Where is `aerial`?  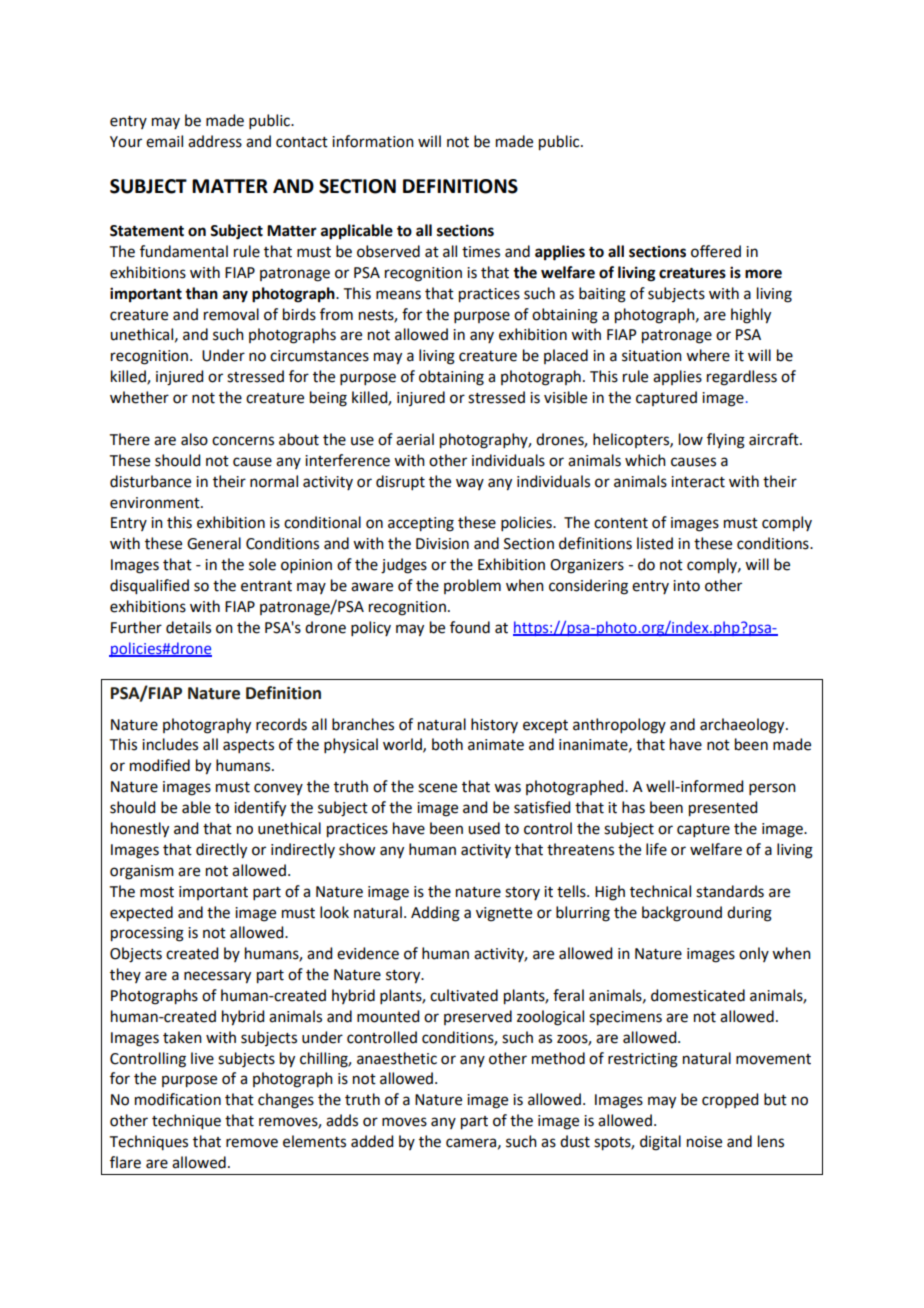
aerial is located at coordinates (415, 439).
